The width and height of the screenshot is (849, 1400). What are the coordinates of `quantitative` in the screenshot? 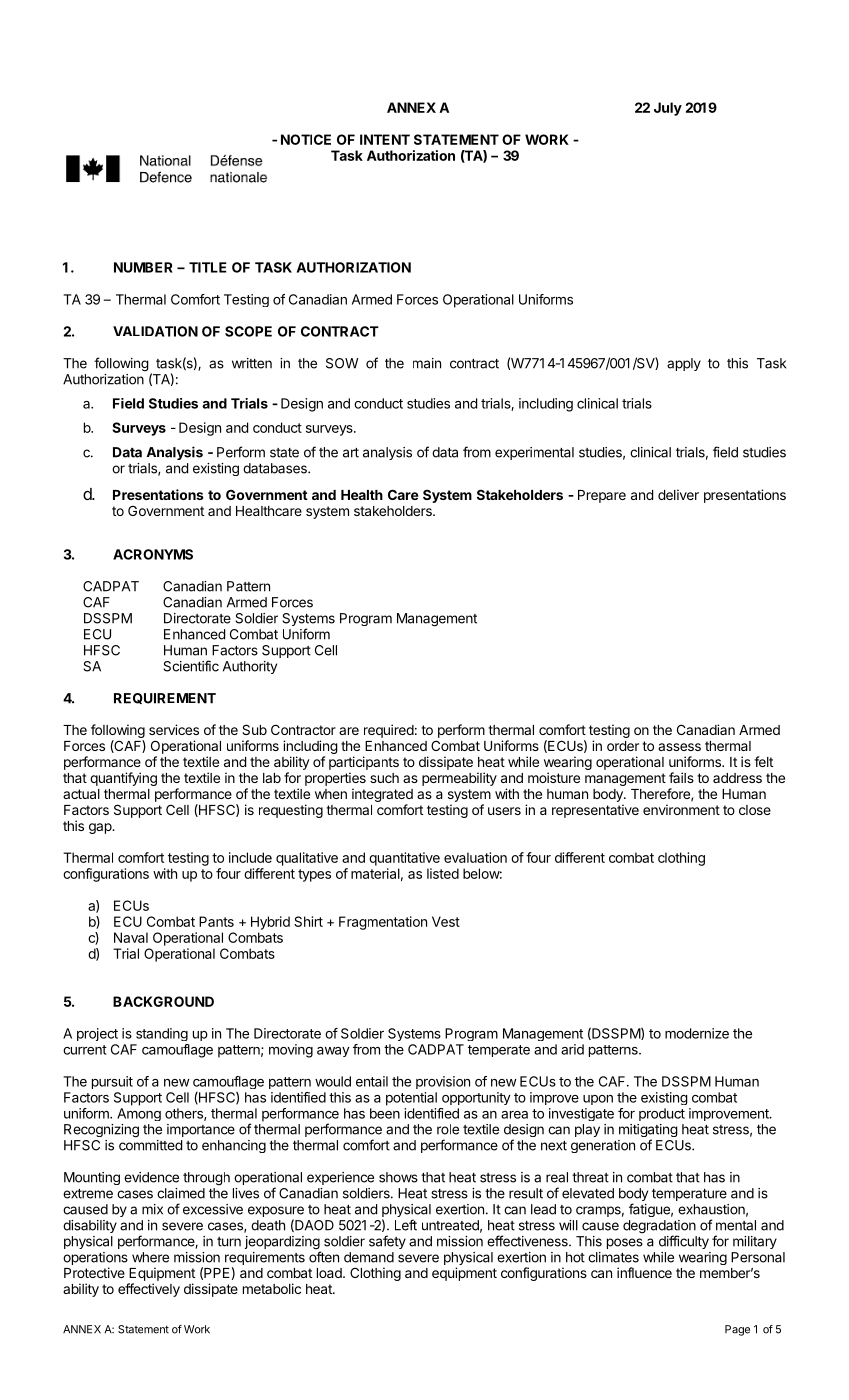 It's located at (404, 859).
